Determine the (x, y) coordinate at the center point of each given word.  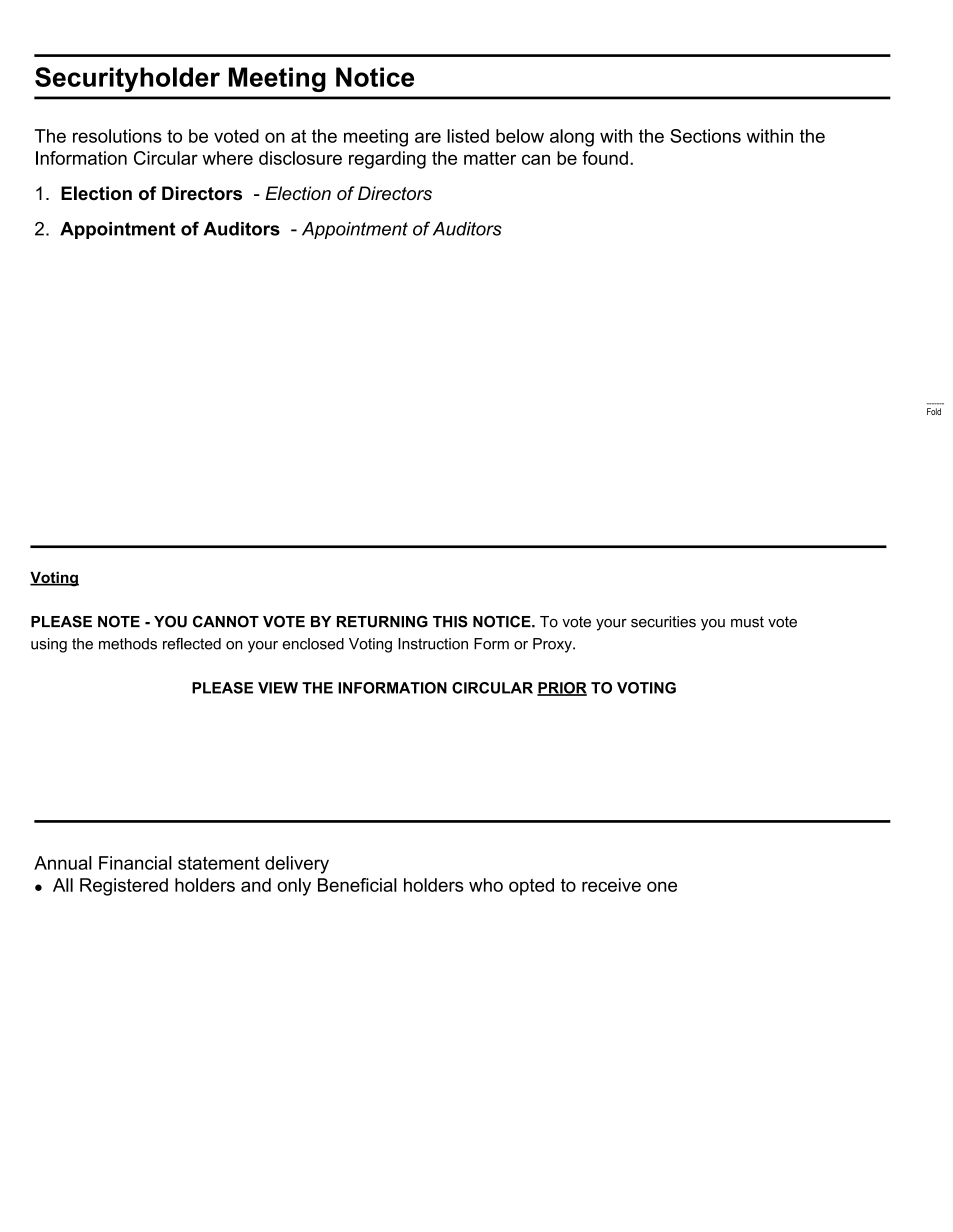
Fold (934, 411)
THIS (450, 621)
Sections (705, 136)
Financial (135, 863)
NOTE (119, 621)
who (486, 885)
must (747, 622)
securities (663, 622)
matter (490, 158)
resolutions (117, 136)
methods (128, 644)
